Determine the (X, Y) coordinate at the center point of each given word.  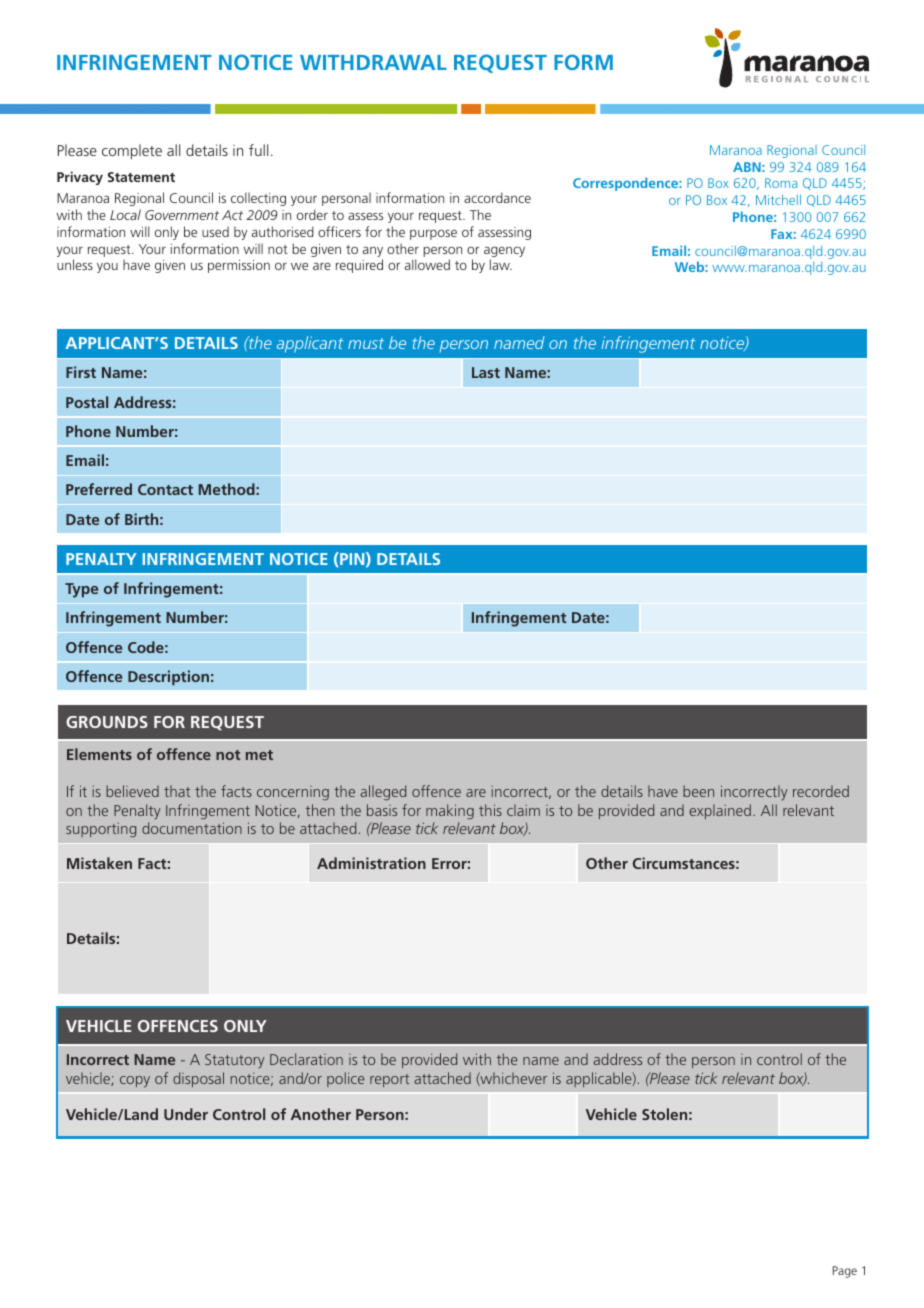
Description (168, 677)
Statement (141, 177)
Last (486, 372)
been (698, 791)
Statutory (235, 1061)
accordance (497, 197)
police (346, 1079)
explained (720, 811)
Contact (165, 489)
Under (186, 1114)
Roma (781, 183)
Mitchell (778, 199)
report (389, 1080)
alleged (383, 793)
